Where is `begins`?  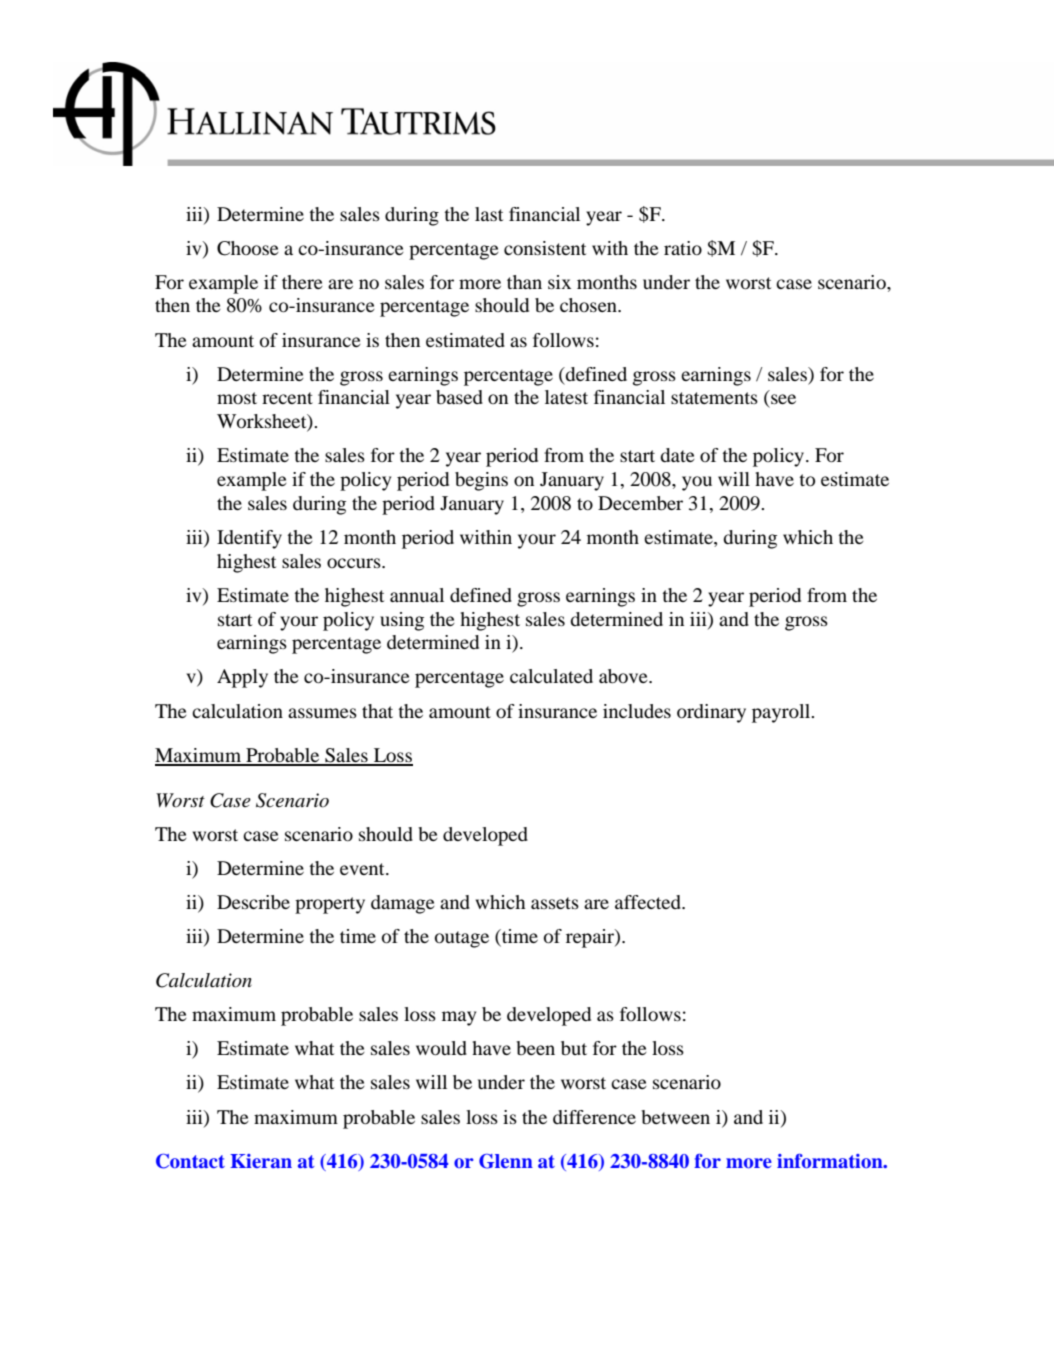
begins is located at coordinates (481, 481).
